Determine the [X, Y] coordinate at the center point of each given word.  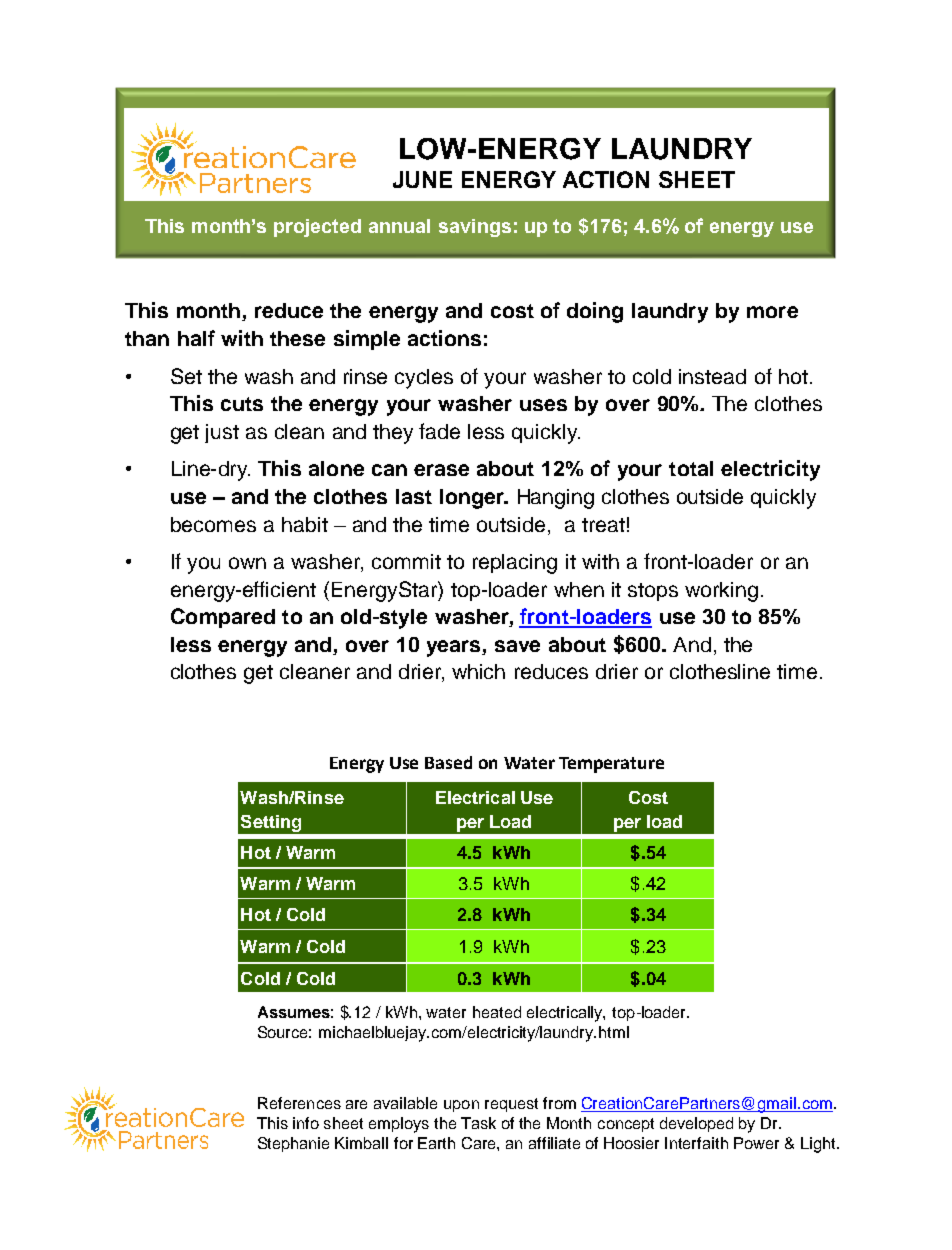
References [299, 1103]
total [691, 468]
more [772, 312]
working [721, 592]
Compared [223, 618]
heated [497, 1012]
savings [475, 228]
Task [478, 1123]
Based [448, 762]
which [478, 671]
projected [317, 228]
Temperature [611, 765]
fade [439, 431]
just [222, 433]
